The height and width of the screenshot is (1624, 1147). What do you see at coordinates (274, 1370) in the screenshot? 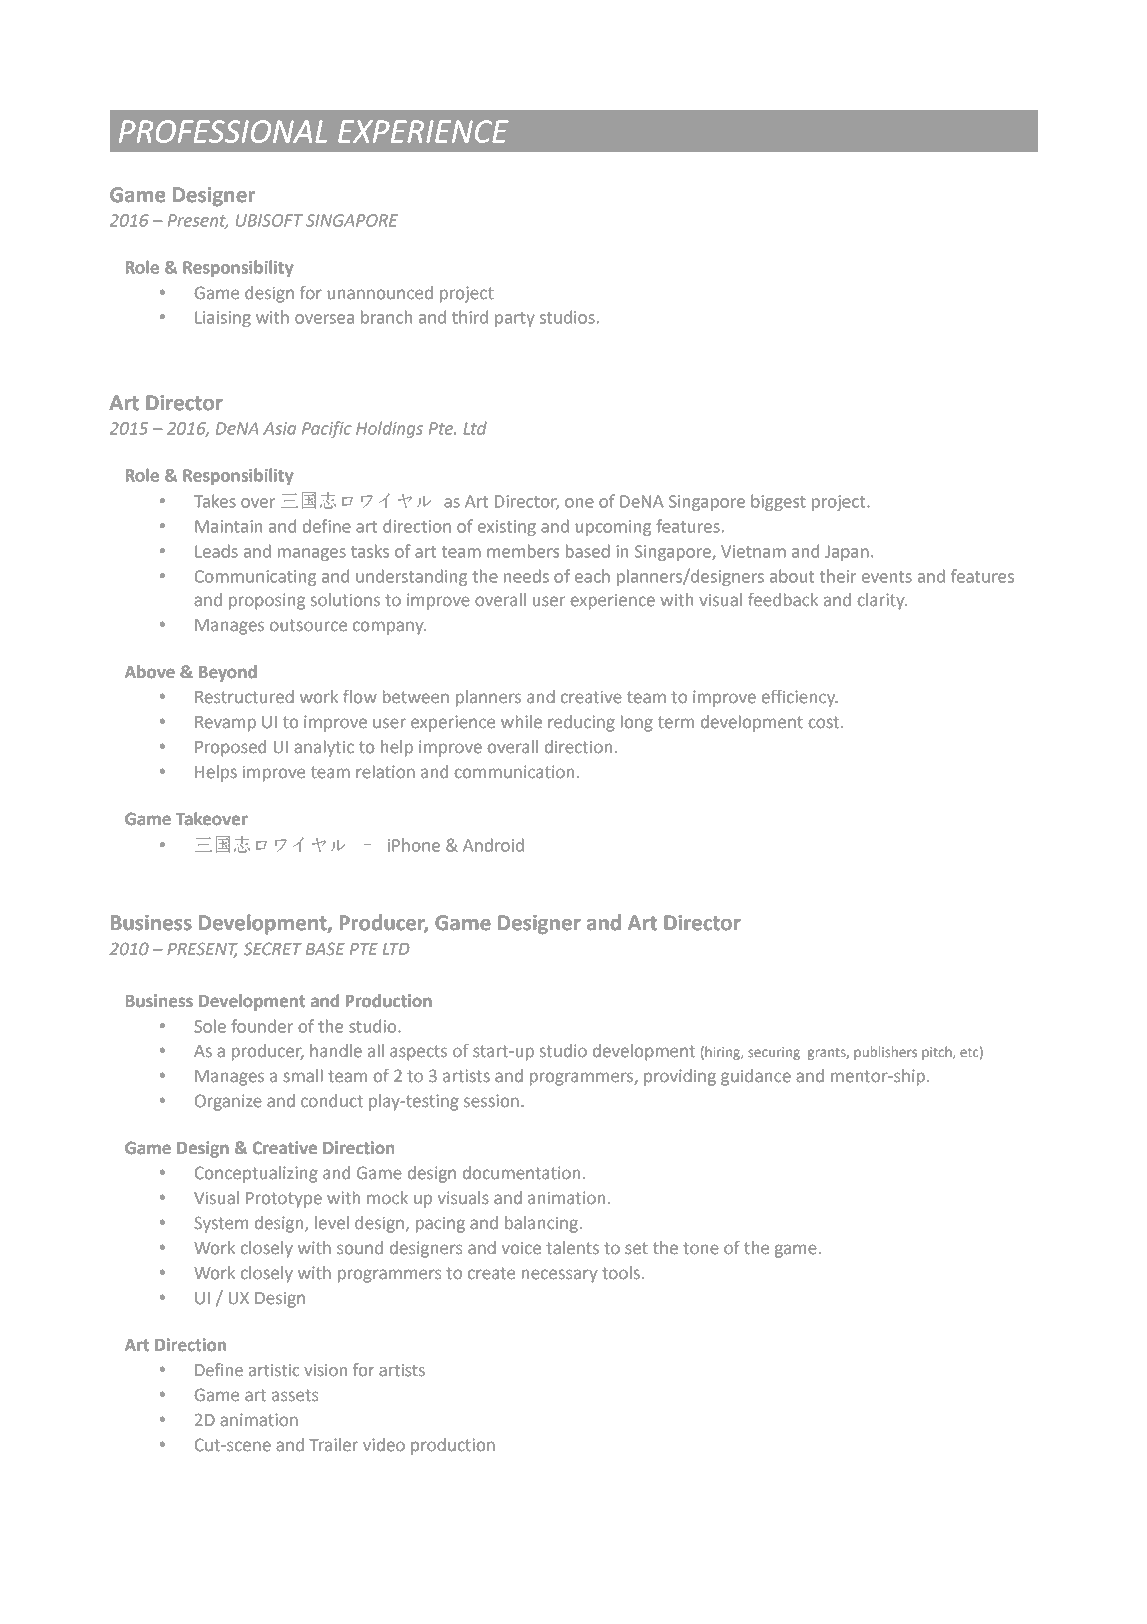
I see `artistic` at bounding box center [274, 1370].
